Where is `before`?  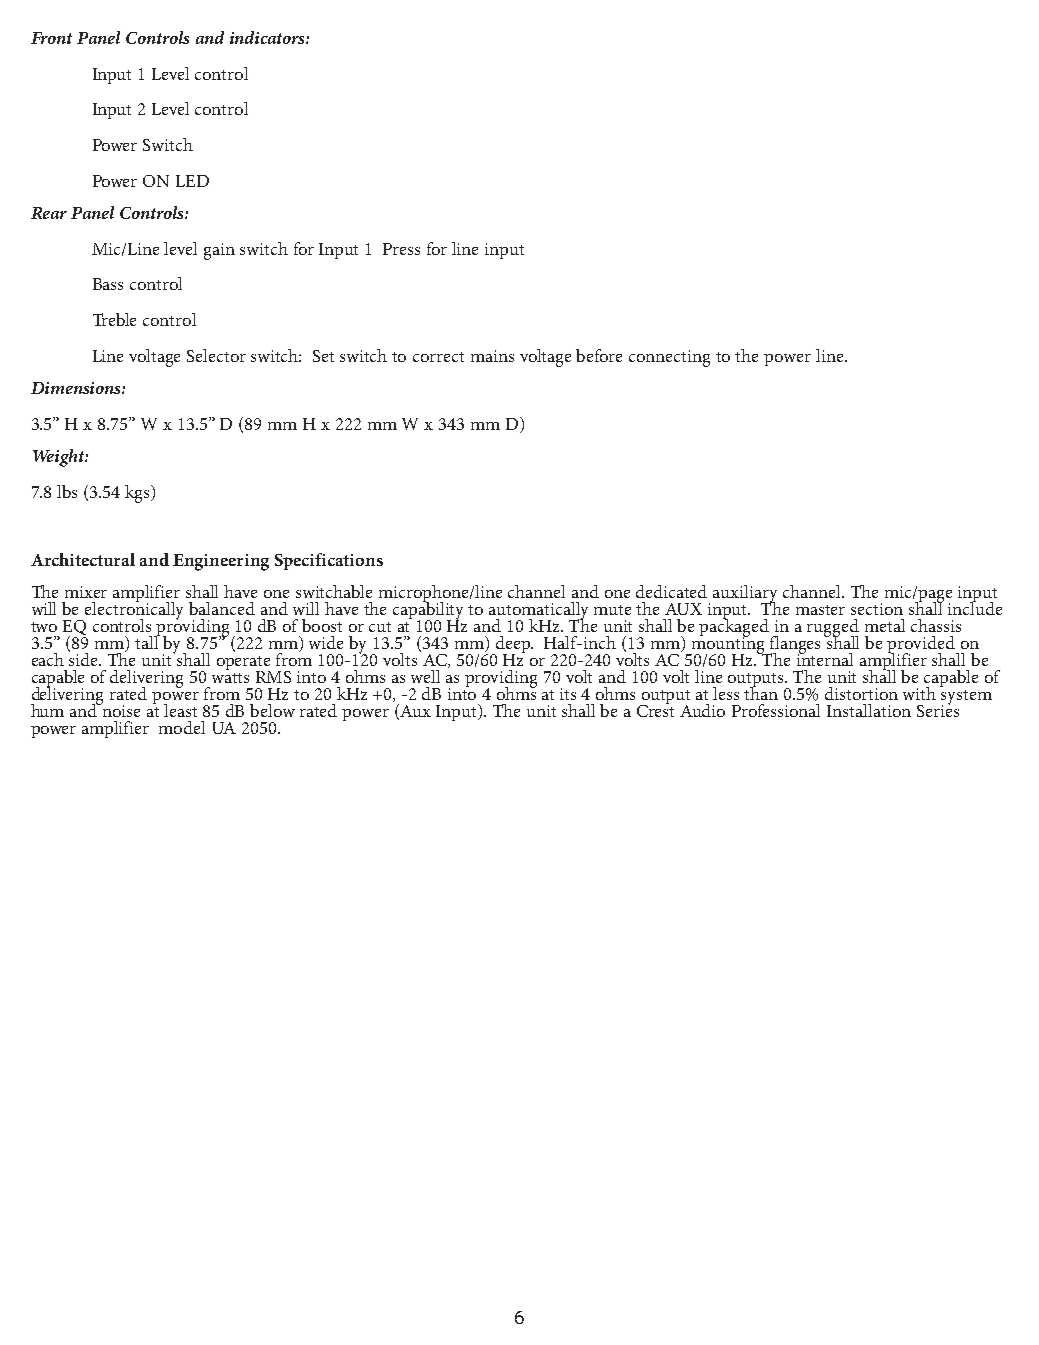 before is located at coordinates (599, 355).
